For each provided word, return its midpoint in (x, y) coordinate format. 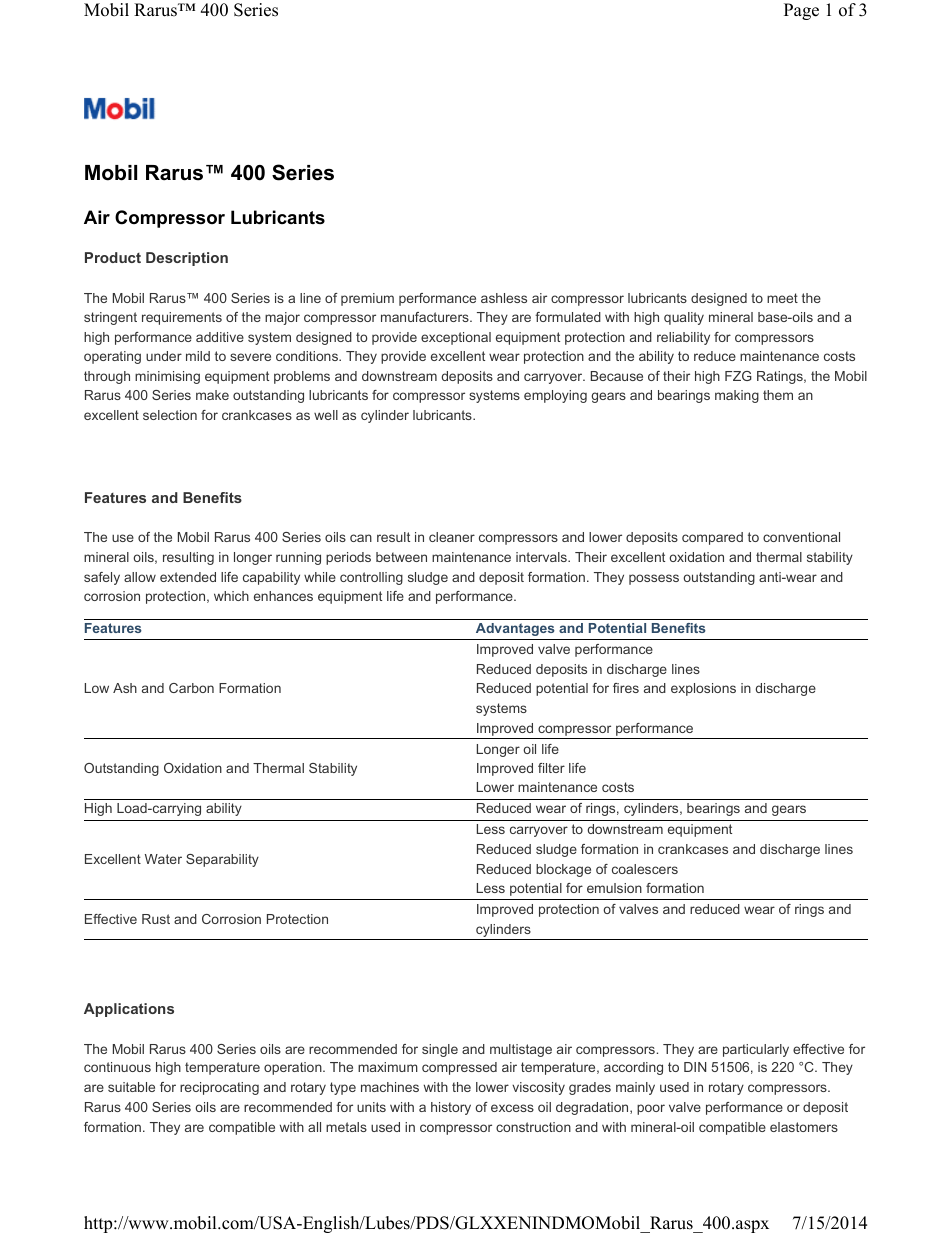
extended (188, 577)
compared (712, 538)
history (451, 1108)
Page (801, 11)
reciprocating (219, 1088)
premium (367, 299)
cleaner (452, 537)
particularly (756, 1050)
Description (187, 259)
